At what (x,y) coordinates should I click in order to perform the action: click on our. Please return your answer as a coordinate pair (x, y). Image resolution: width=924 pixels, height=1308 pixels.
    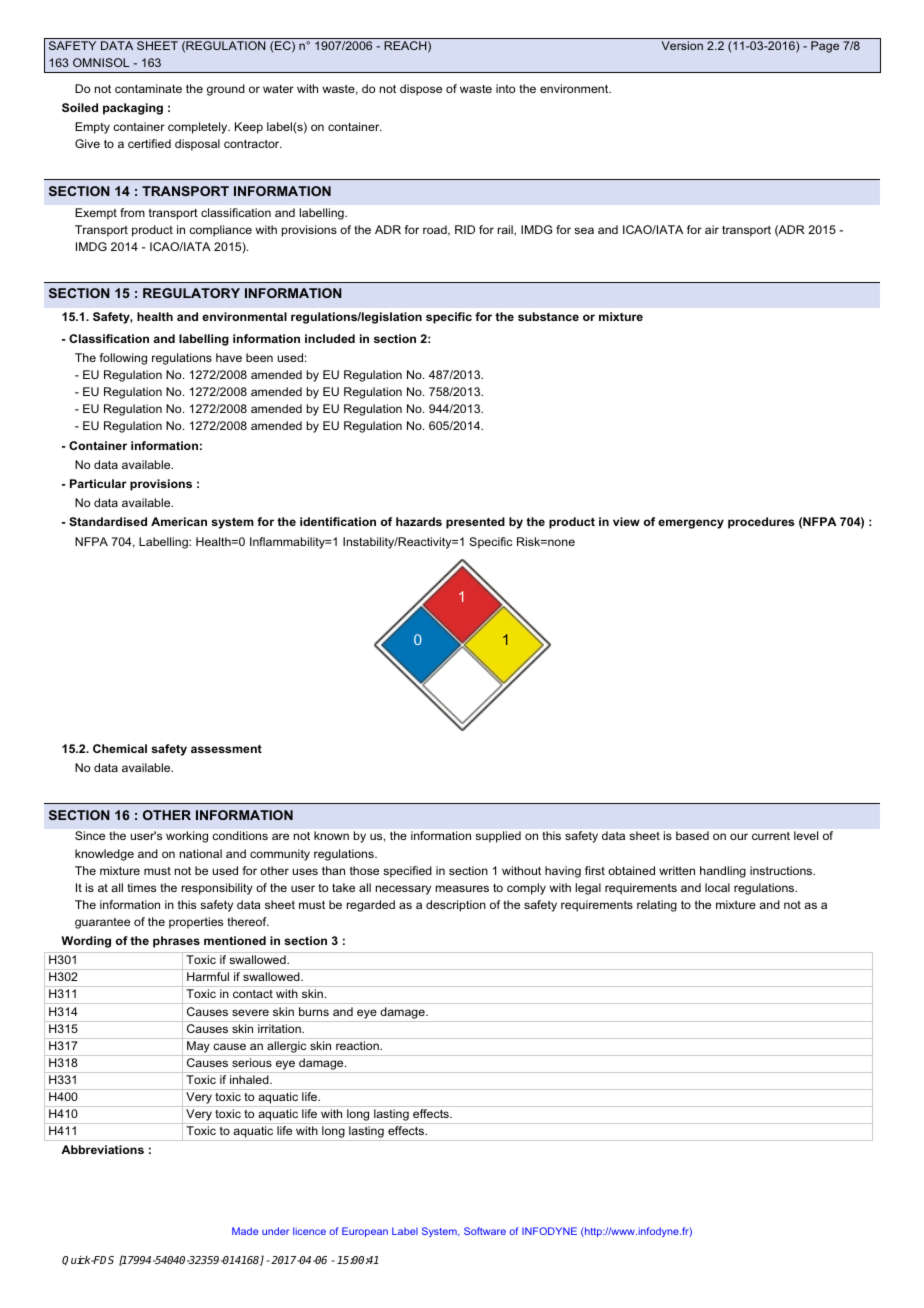
    Looking at the image, I should click on (739, 836).
